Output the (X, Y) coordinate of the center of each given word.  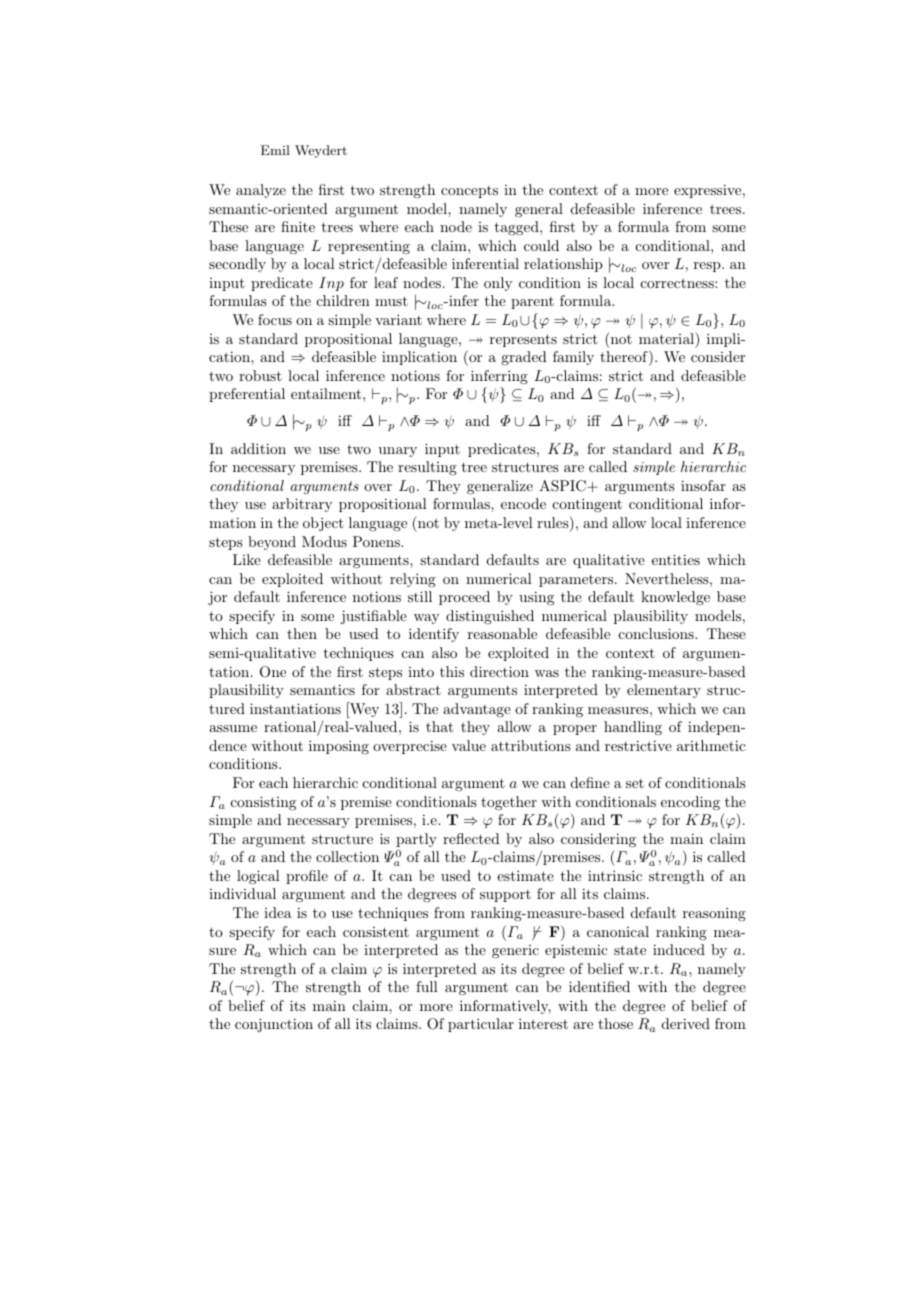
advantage (477, 710)
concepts (469, 192)
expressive (707, 191)
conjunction (274, 1025)
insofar (703, 485)
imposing (339, 747)
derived (686, 1023)
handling (633, 728)
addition (258, 448)
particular (481, 1025)
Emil (275, 150)
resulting (427, 468)
